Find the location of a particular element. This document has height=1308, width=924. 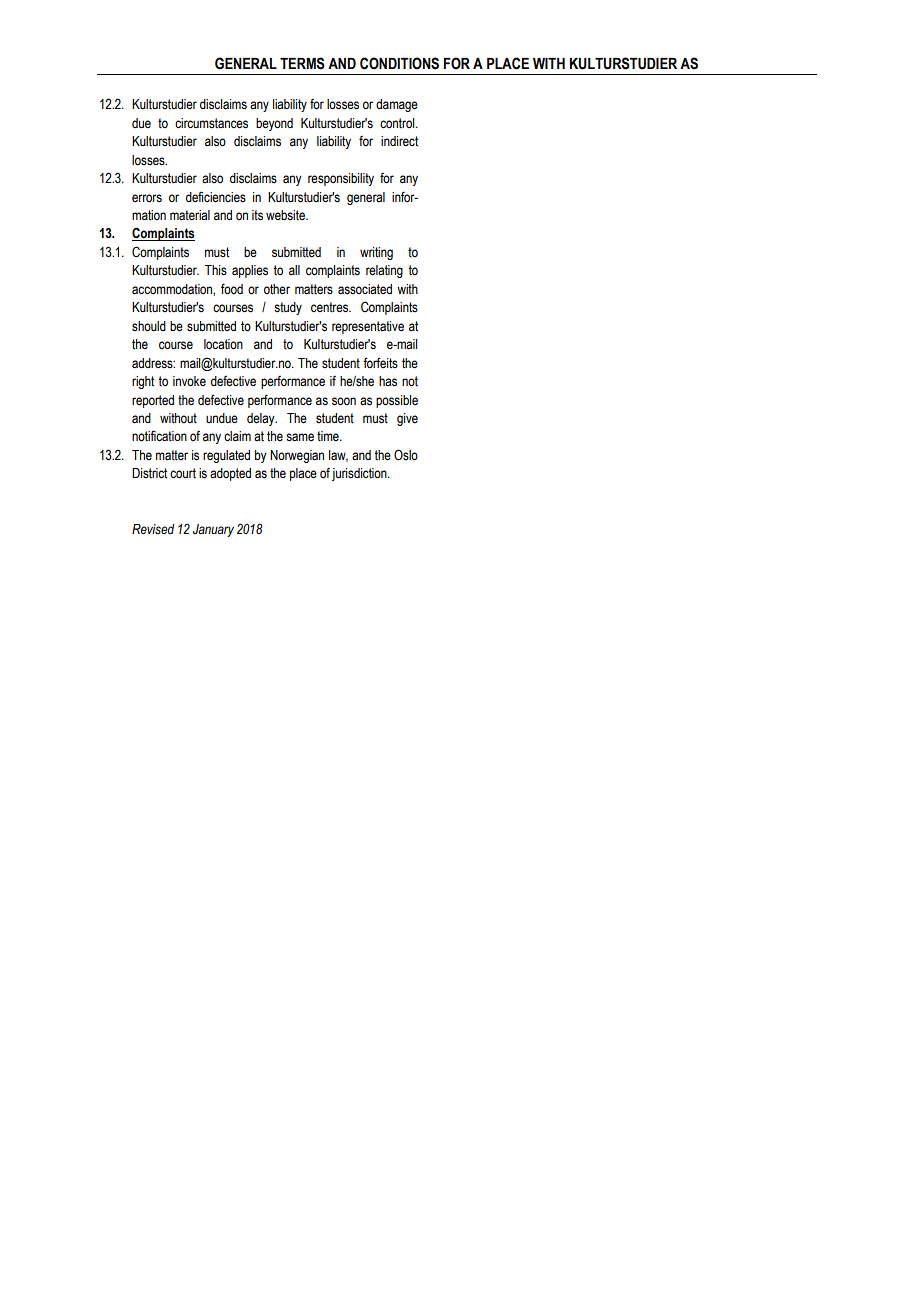

writing is located at coordinates (376, 253).
